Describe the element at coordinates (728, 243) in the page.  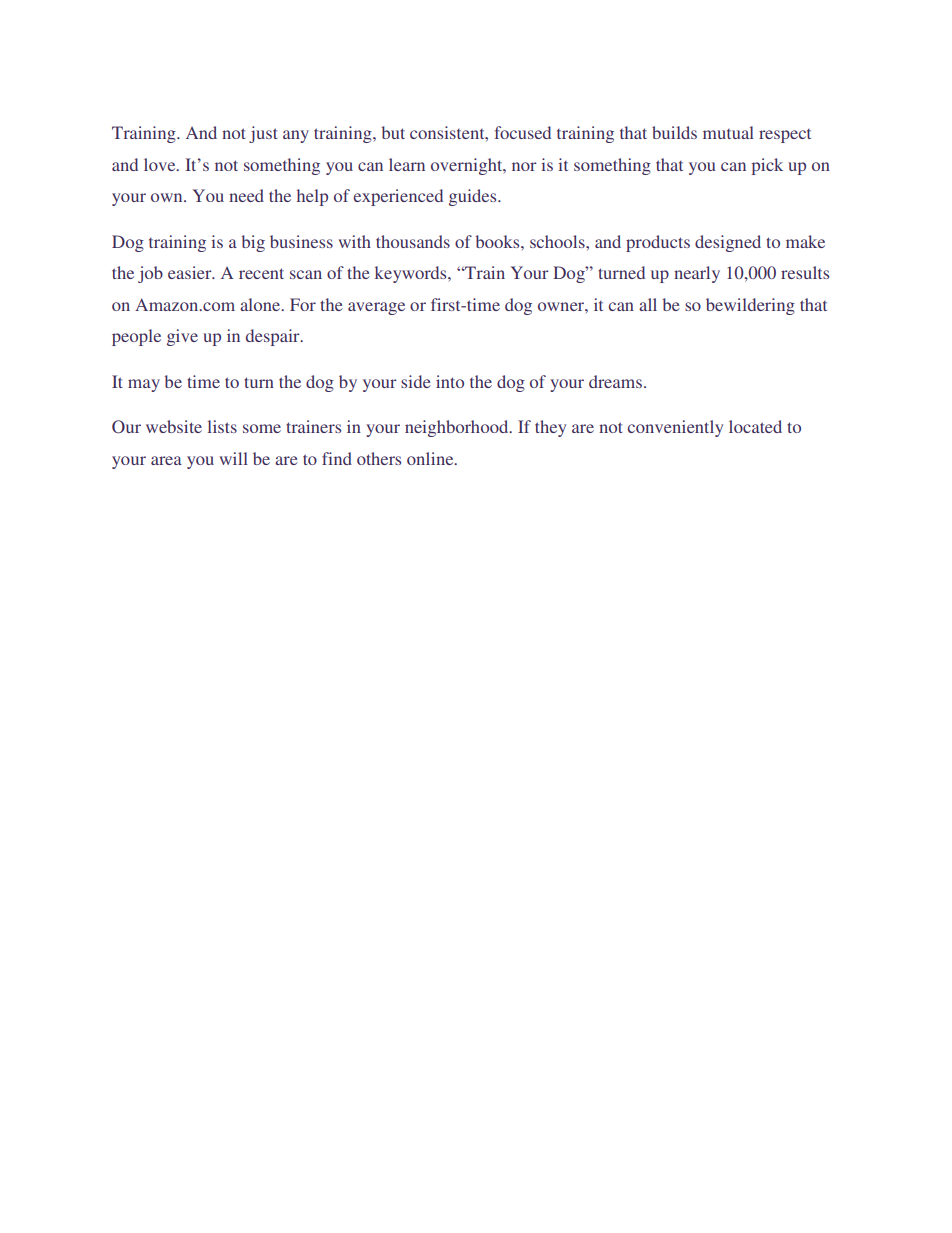
I see `designed` at that location.
